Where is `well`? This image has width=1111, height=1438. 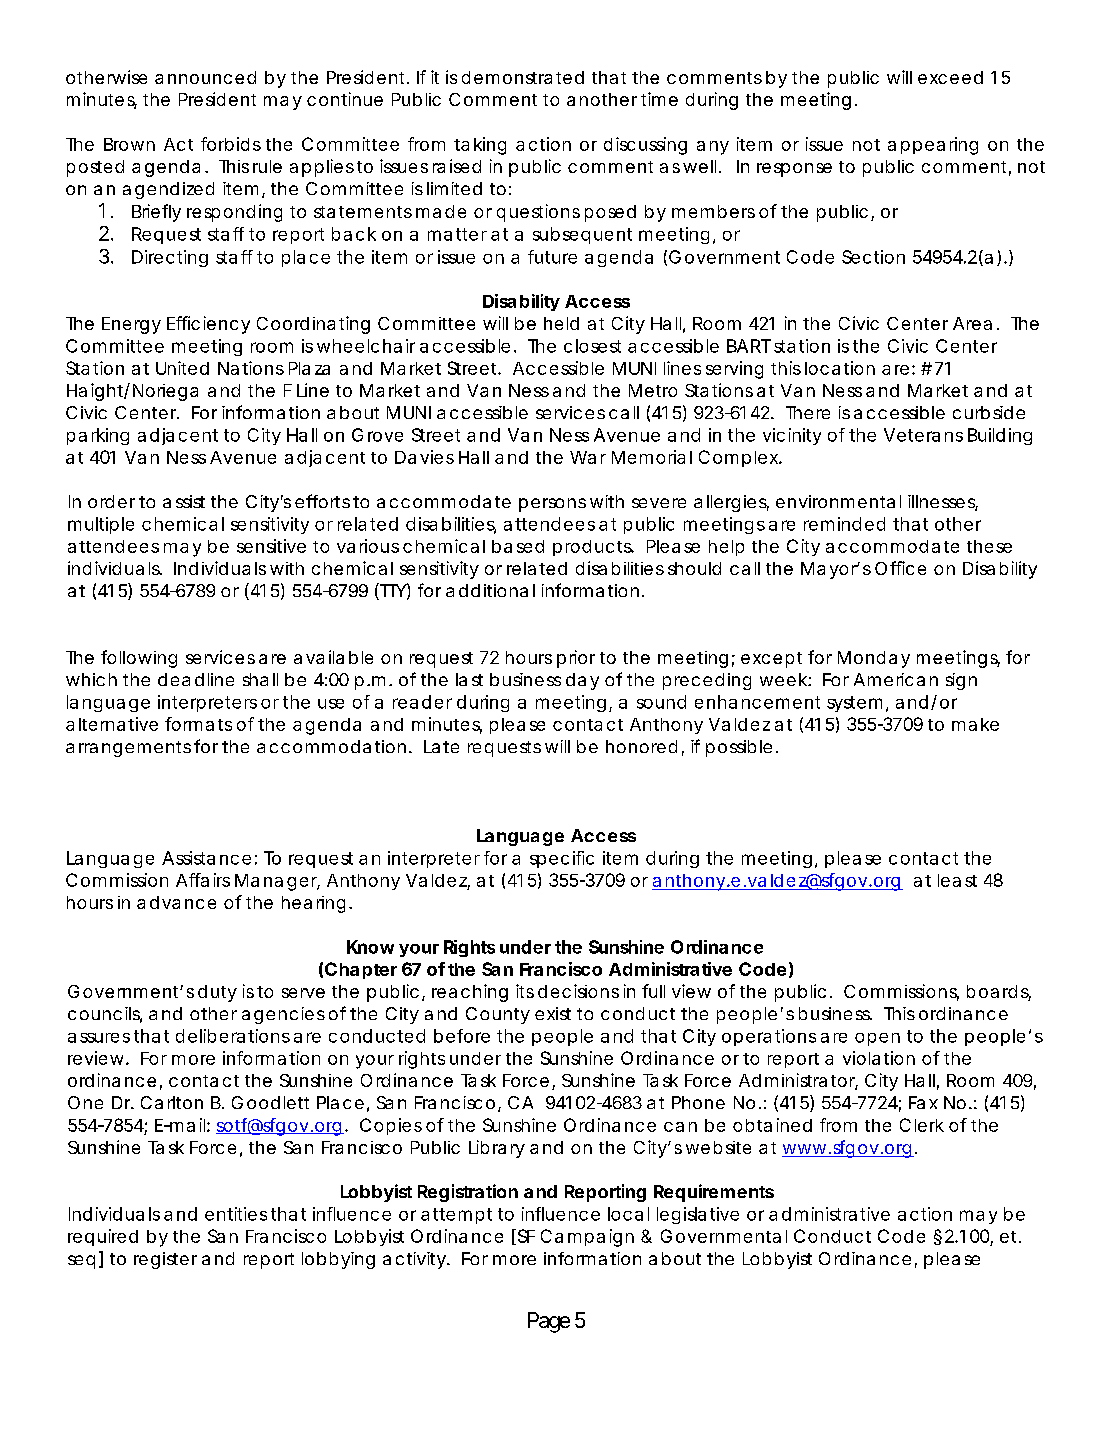 well is located at coordinates (699, 166).
